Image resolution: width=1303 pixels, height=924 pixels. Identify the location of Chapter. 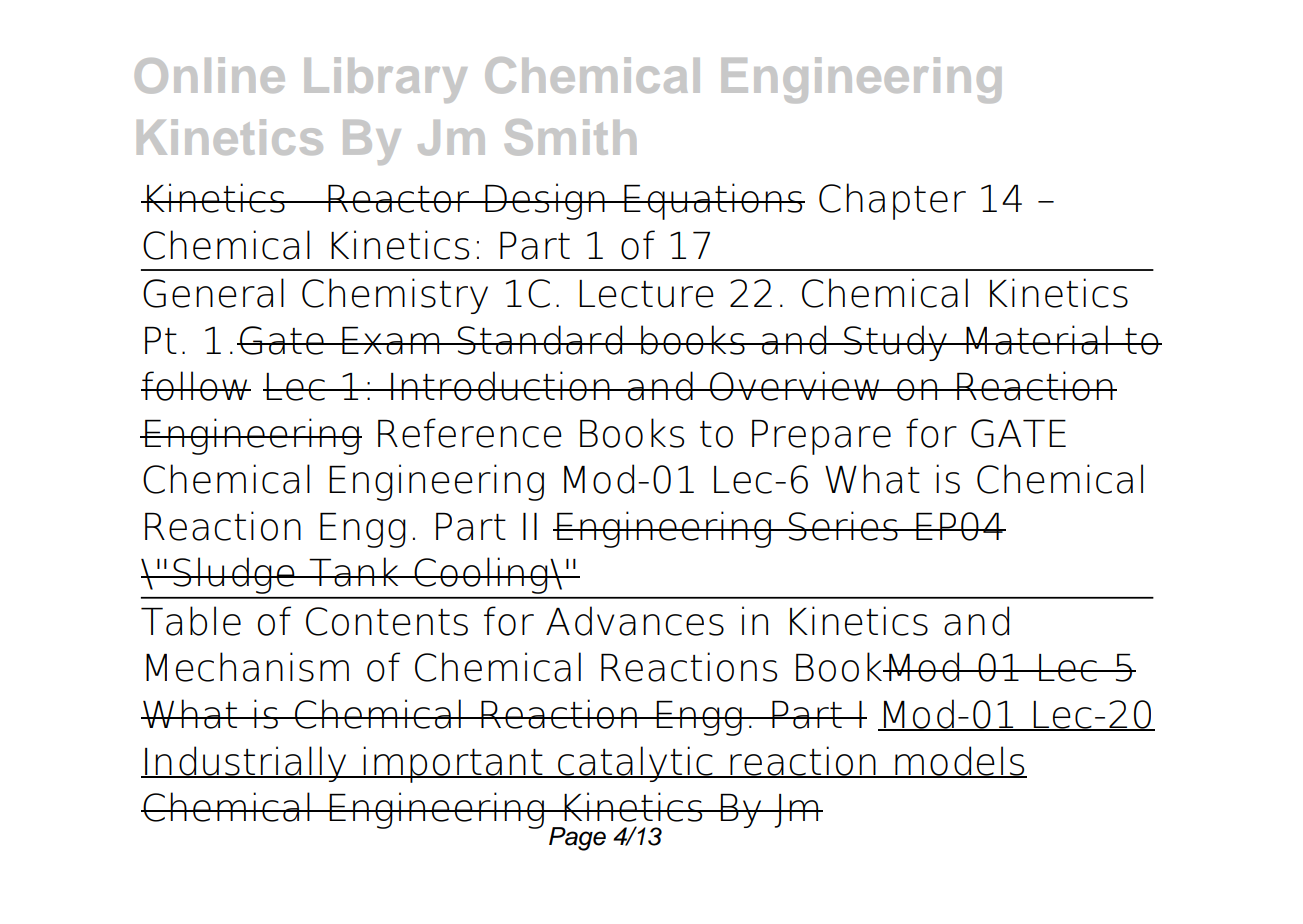
(892, 201).
